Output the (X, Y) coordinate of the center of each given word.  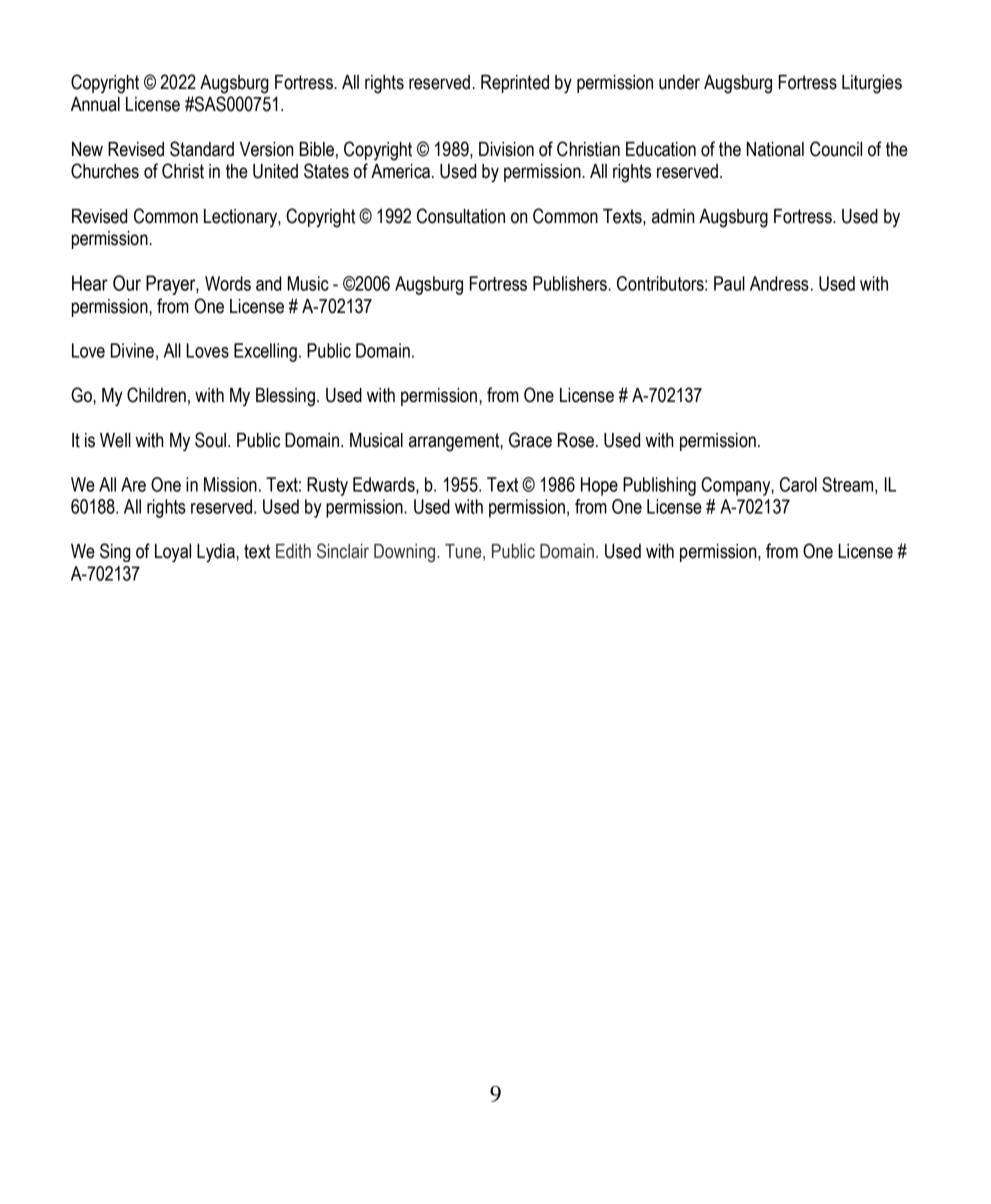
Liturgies (872, 84)
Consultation (461, 216)
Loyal (173, 553)
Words (228, 283)
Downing (406, 553)
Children (156, 395)
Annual (95, 104)
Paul (729, 283)
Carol (798, 484)
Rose (577, 440)
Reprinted (515, 84)
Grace (530, 440)
